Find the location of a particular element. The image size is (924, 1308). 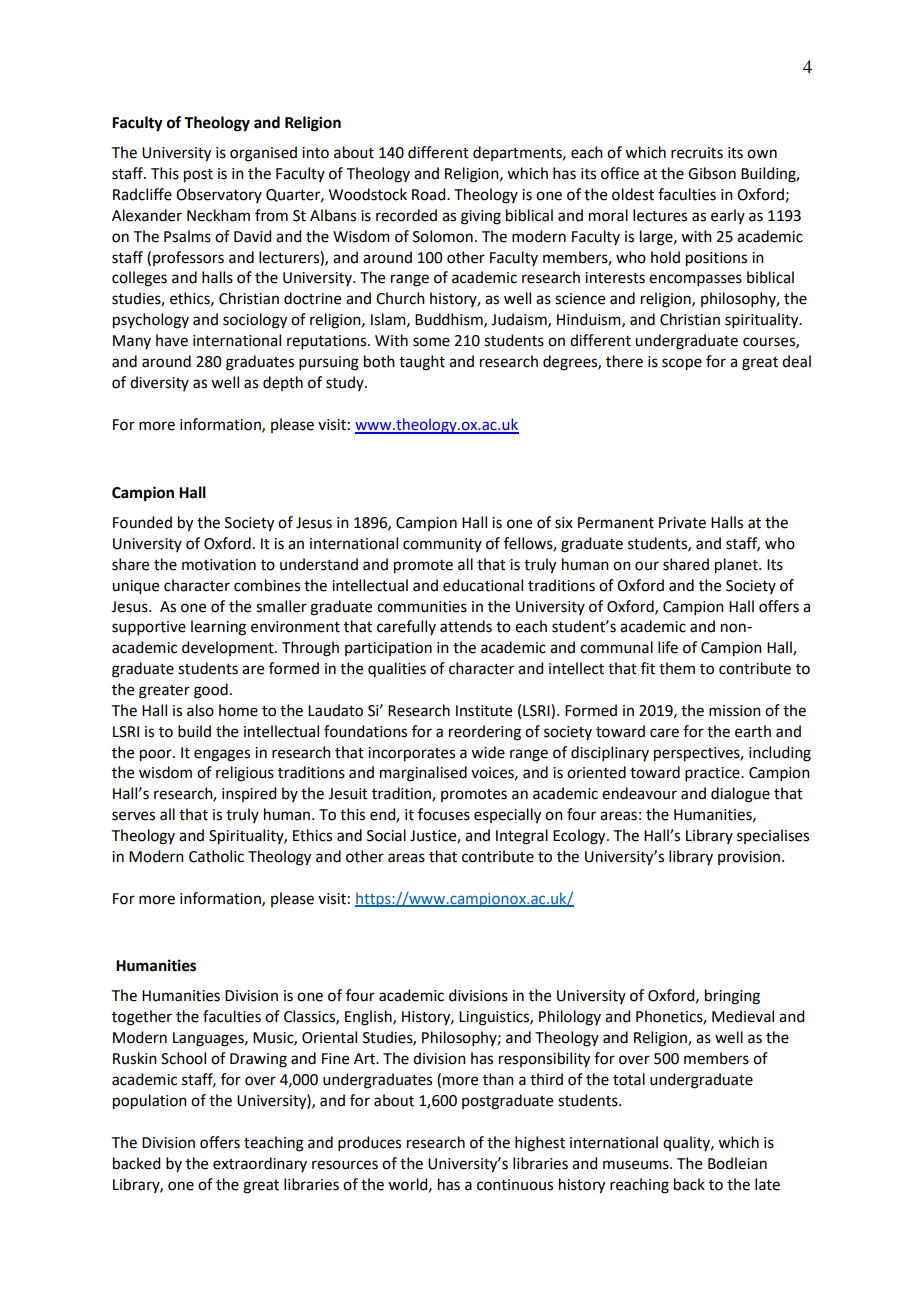

good is located at coordinates (211, 691).
